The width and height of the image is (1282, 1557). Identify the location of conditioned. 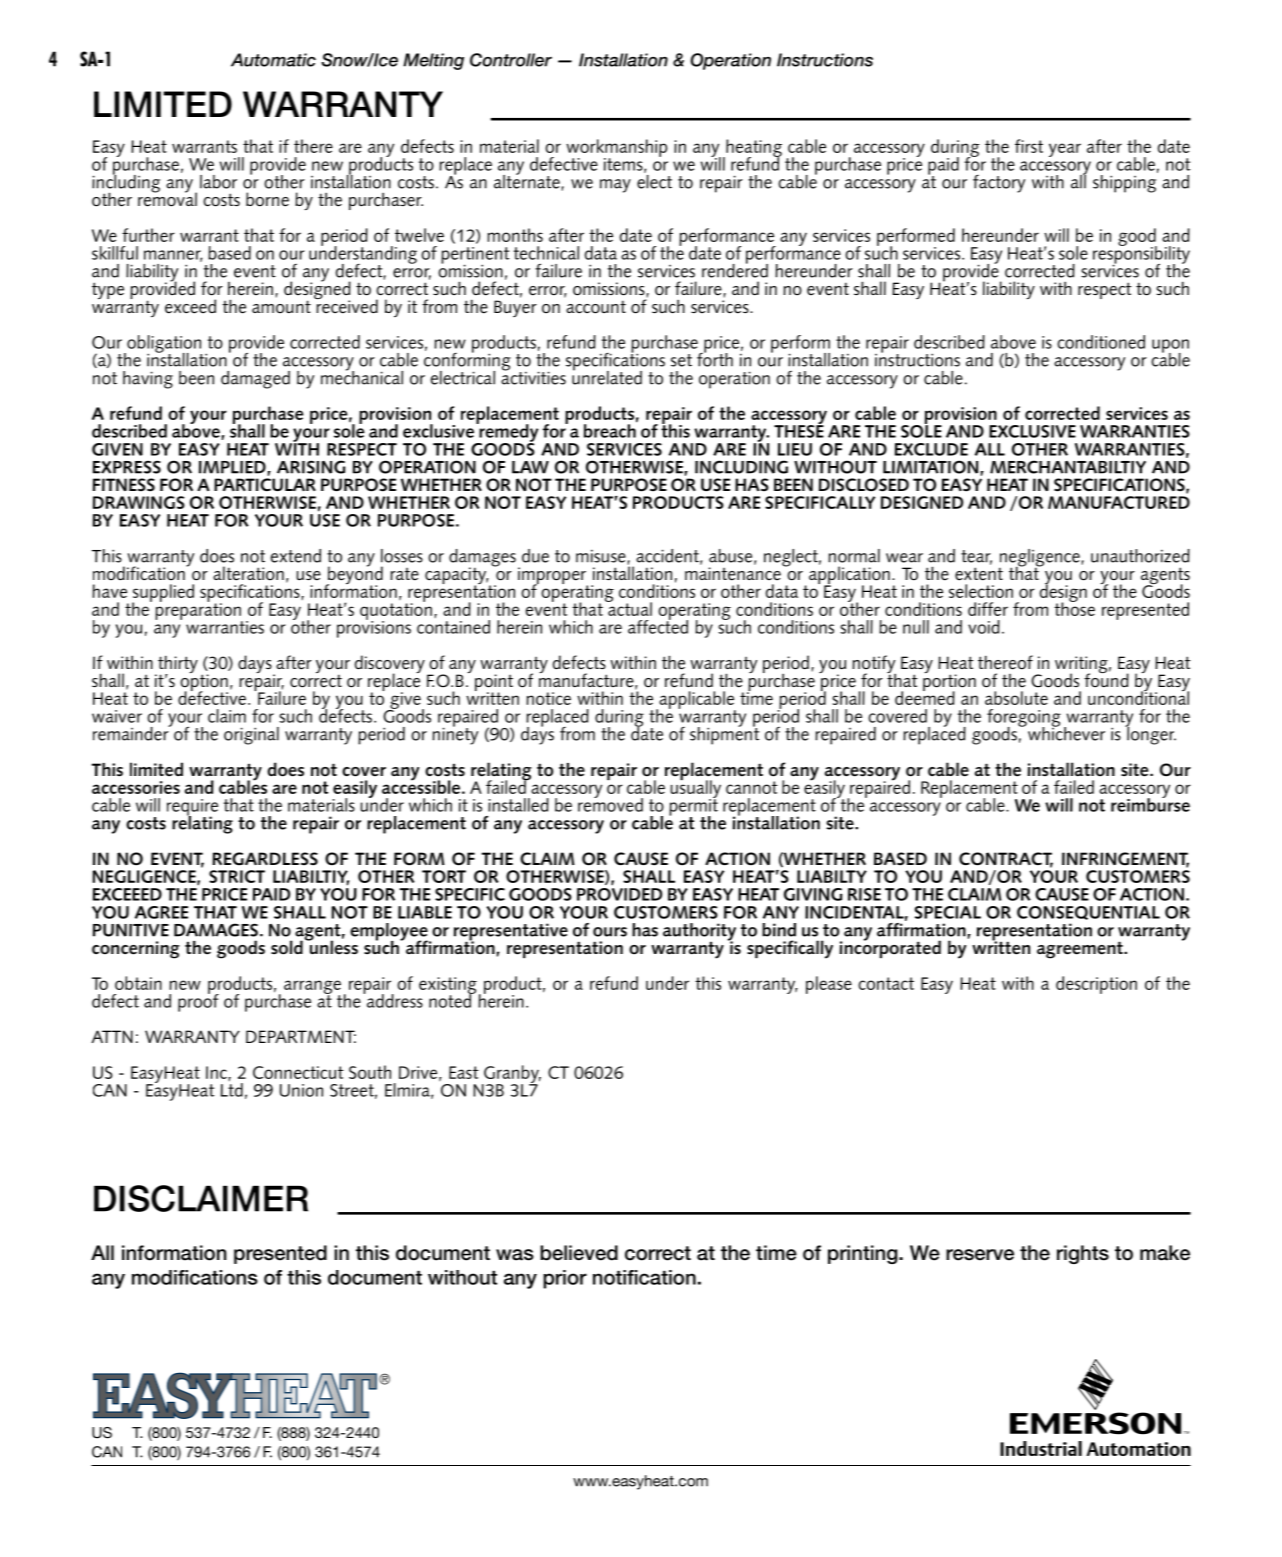
(1101, 342).
